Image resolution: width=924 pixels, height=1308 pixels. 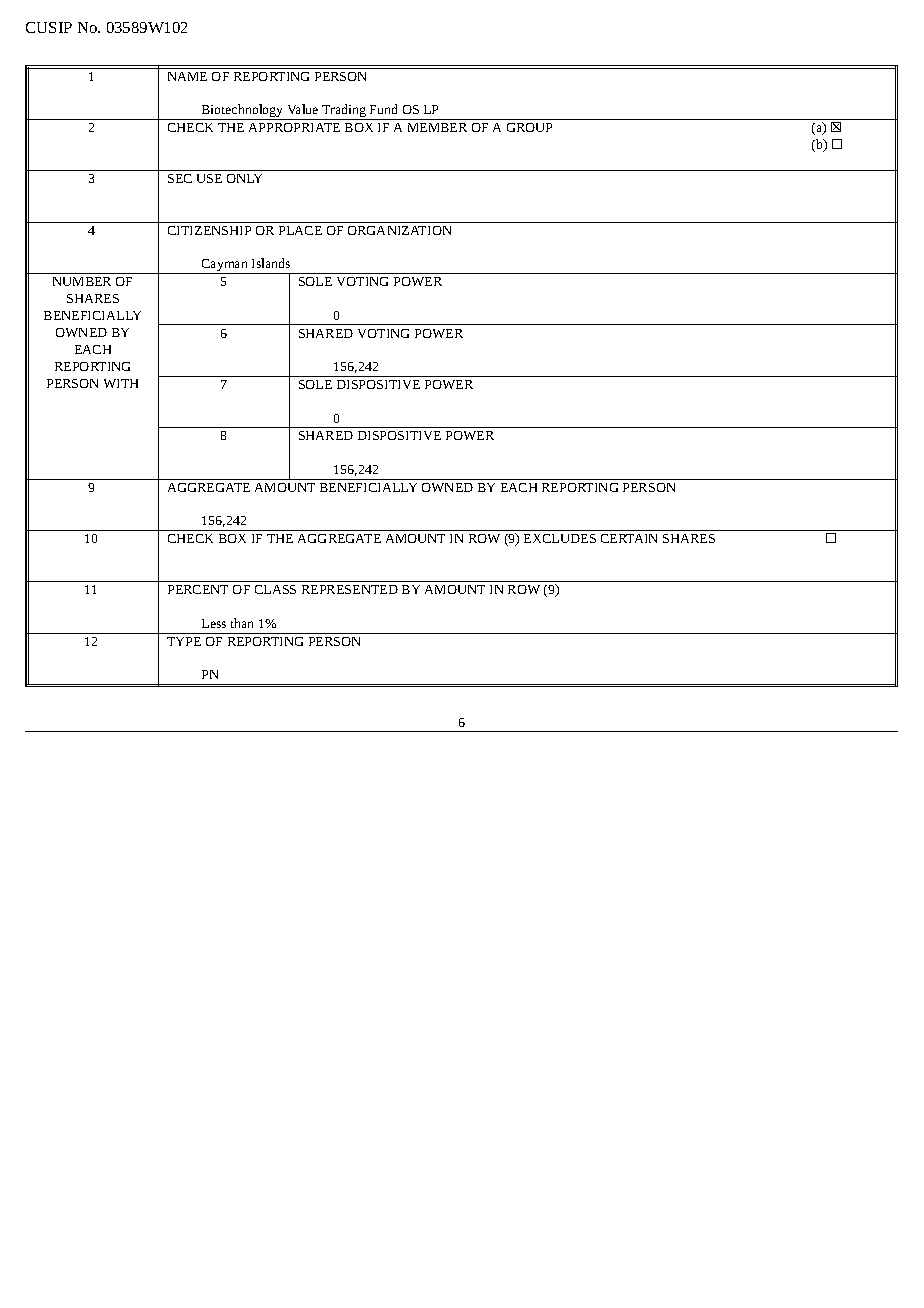 What do you see at coordinates (437, 127) in the document?
I see `MEMBER` at bounding box center [437, 127].
